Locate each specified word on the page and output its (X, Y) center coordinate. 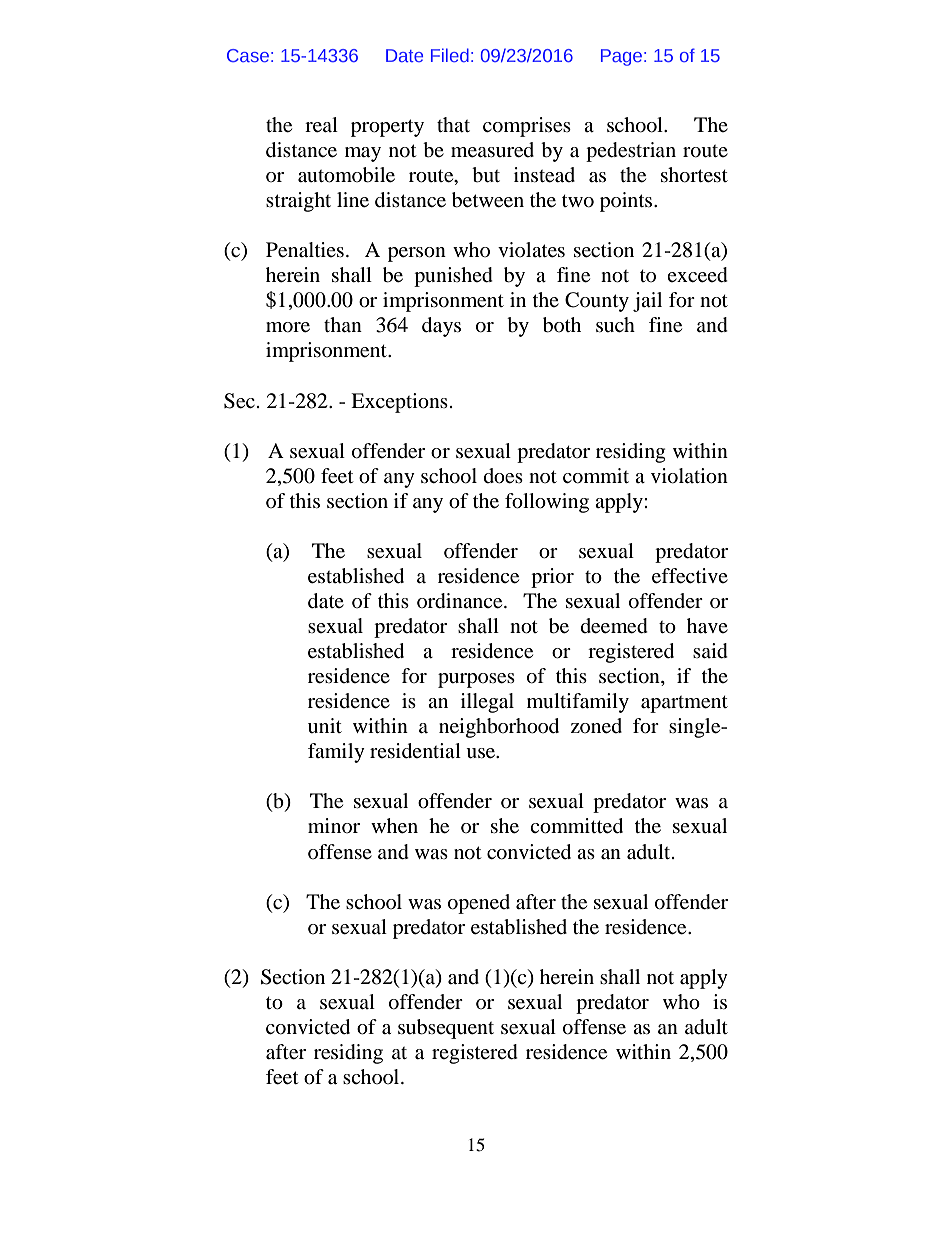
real (321, 125)
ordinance (461, 601)
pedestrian (631, 152)
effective (690, 576)
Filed (450, 55)
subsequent (446, 1029)
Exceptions (399, 403)
